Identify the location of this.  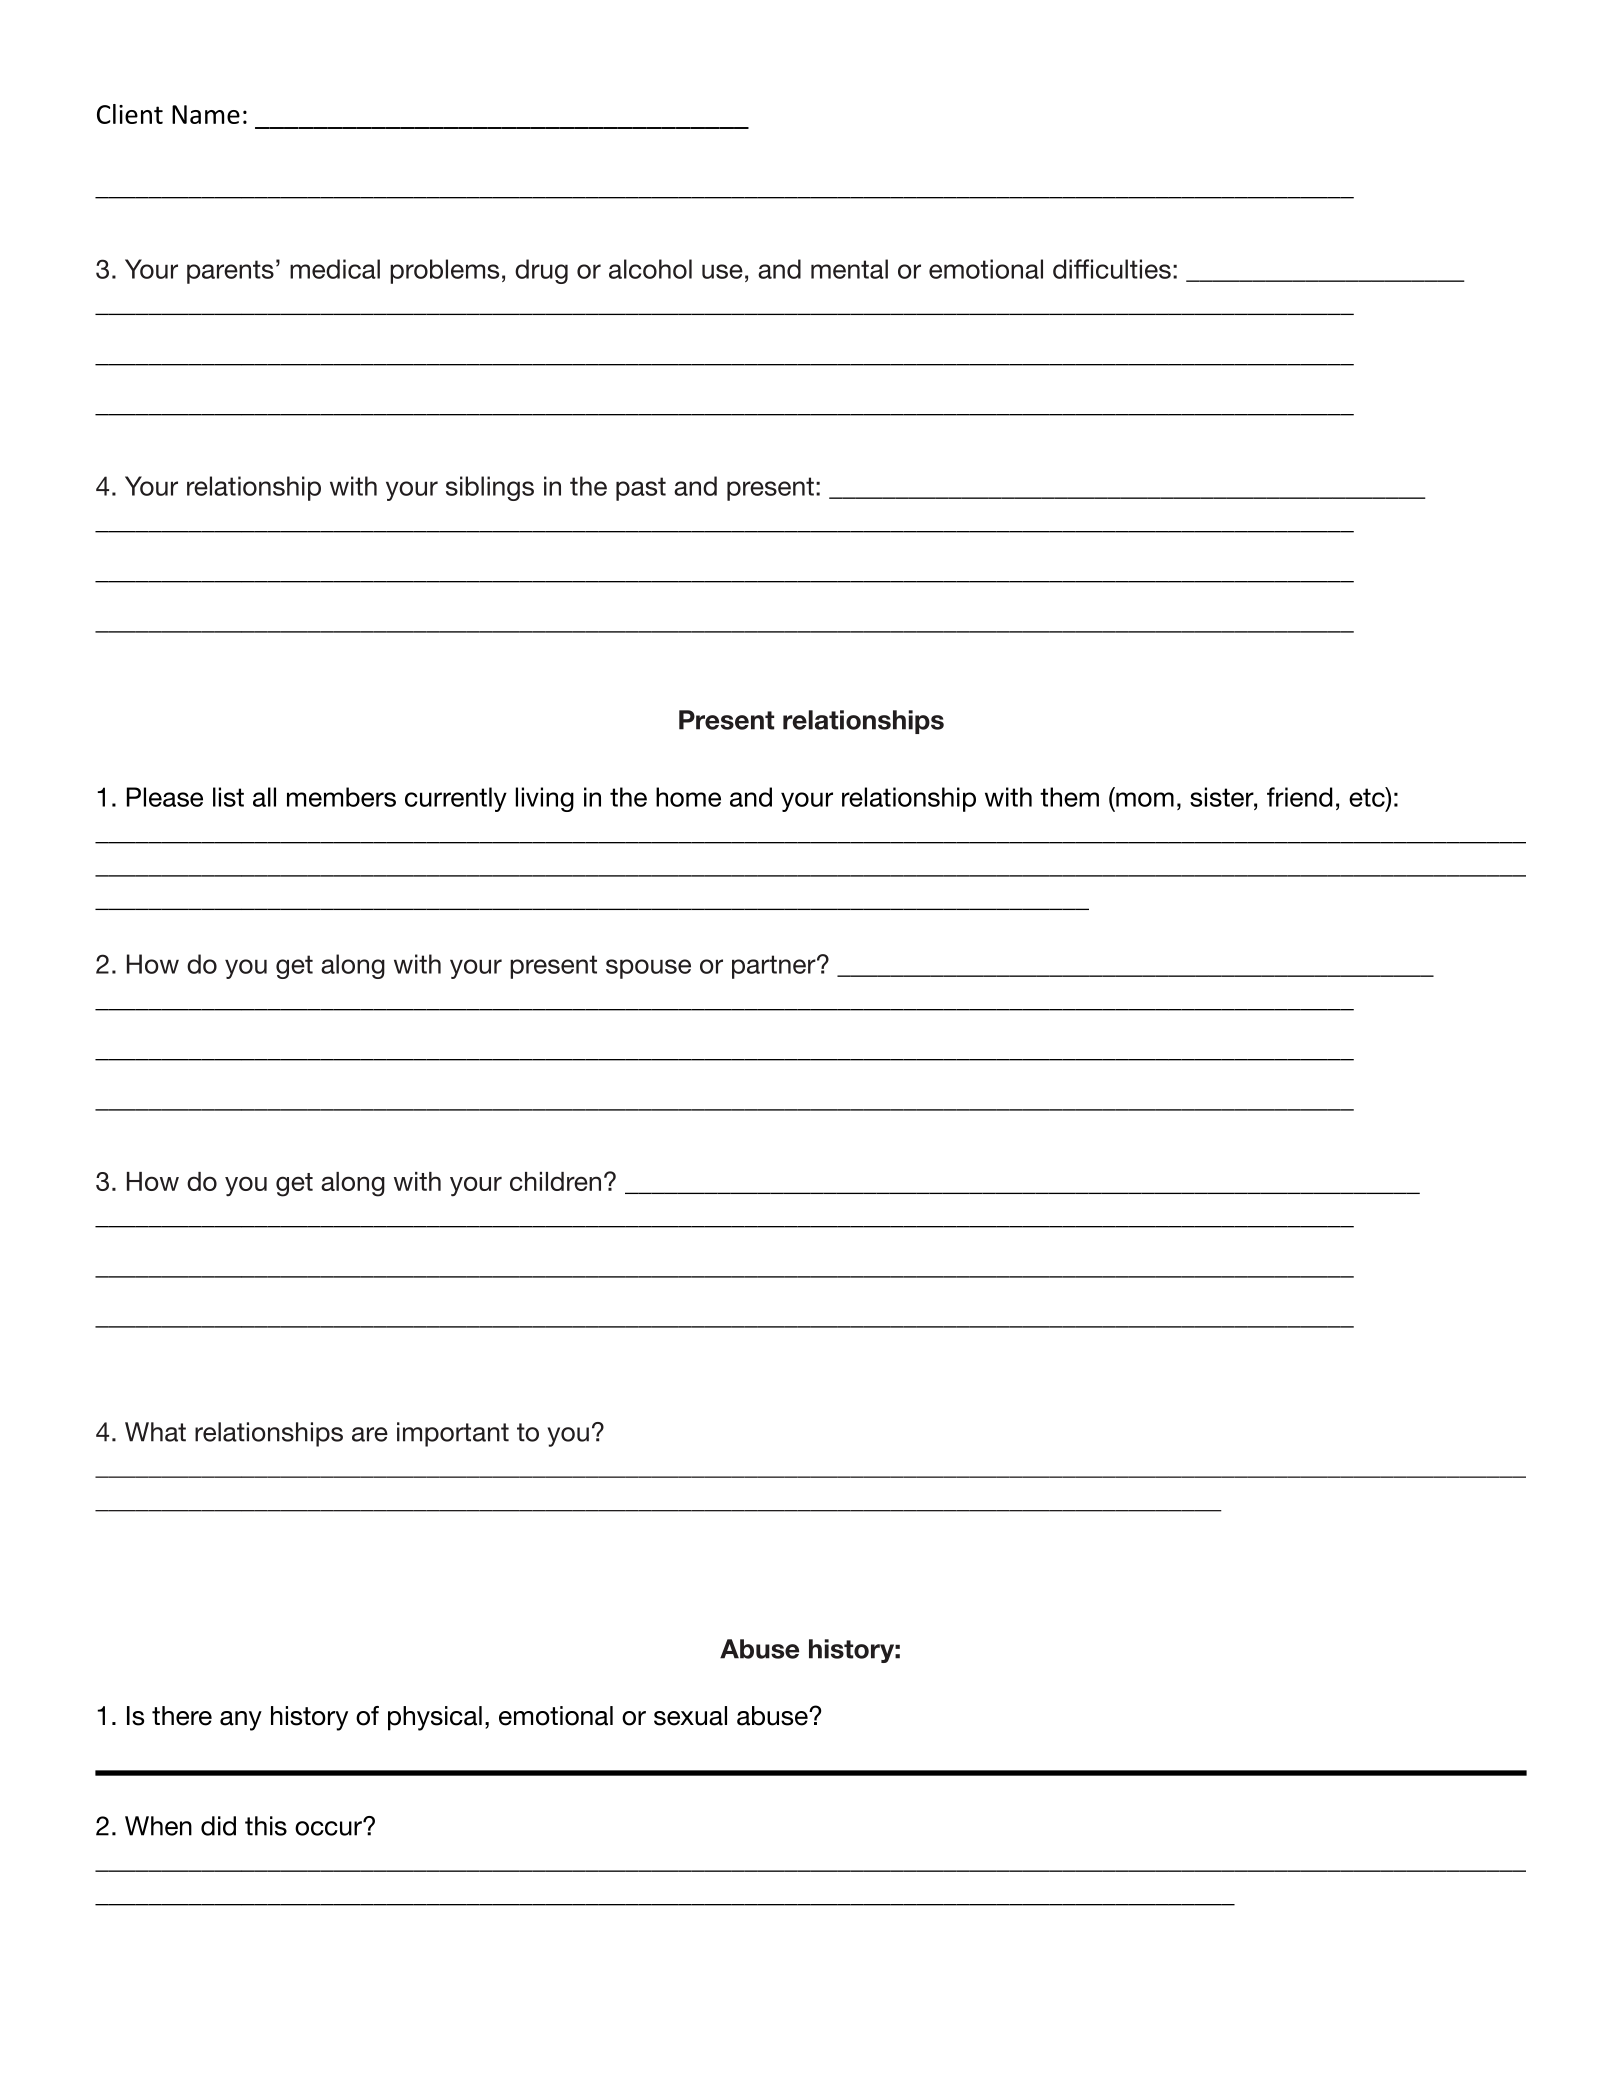
(266, 1826).
